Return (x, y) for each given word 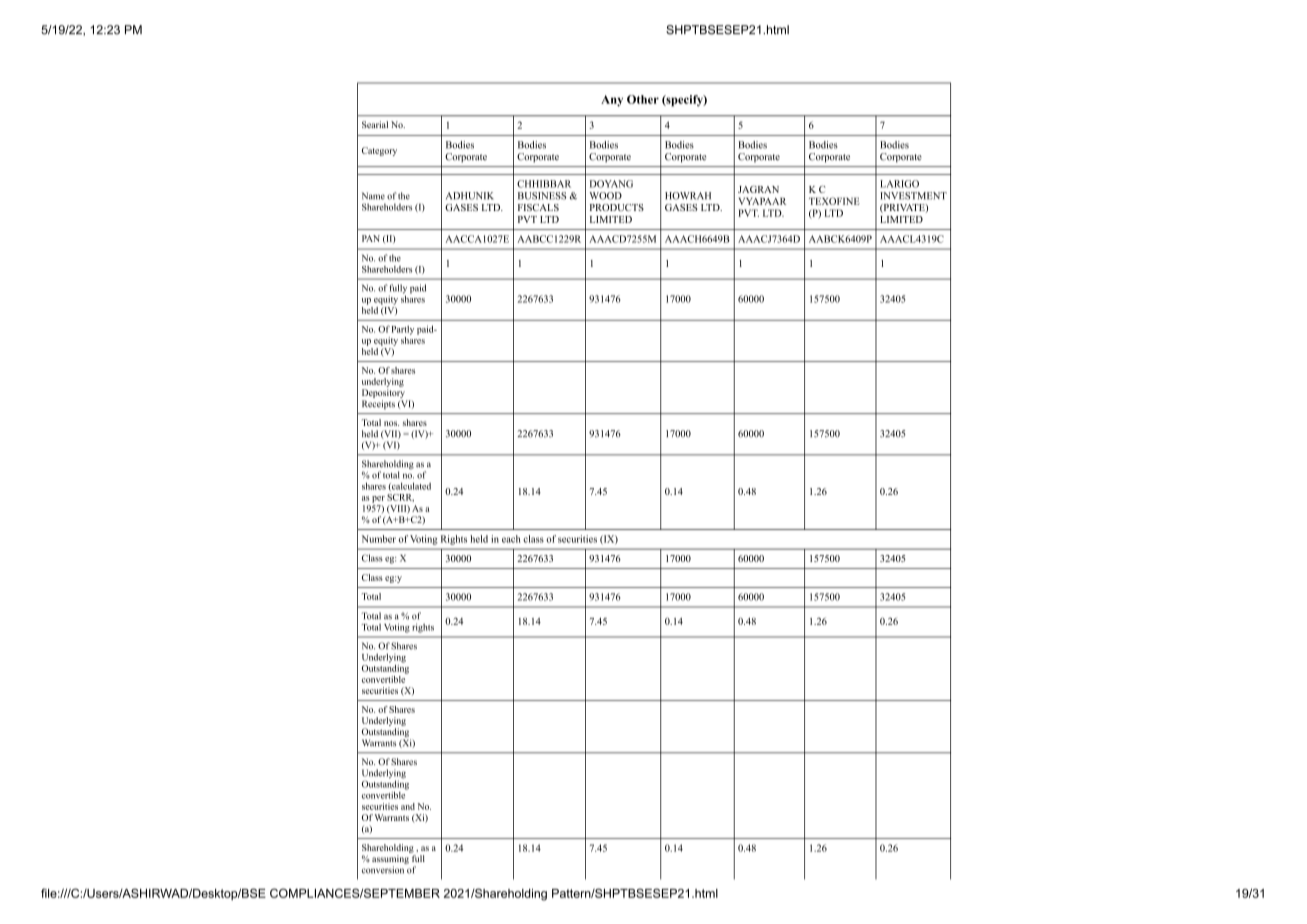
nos (391, 423)
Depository (383, 393)
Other (643, 99)
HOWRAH (688, 196)
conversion (383, 870)
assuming (390, 861)
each (511, 539)
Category (379, 151)
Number (379, 539)
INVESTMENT (913, 196)
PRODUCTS (617, 207)
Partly (403, 330)
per (378, 499)
